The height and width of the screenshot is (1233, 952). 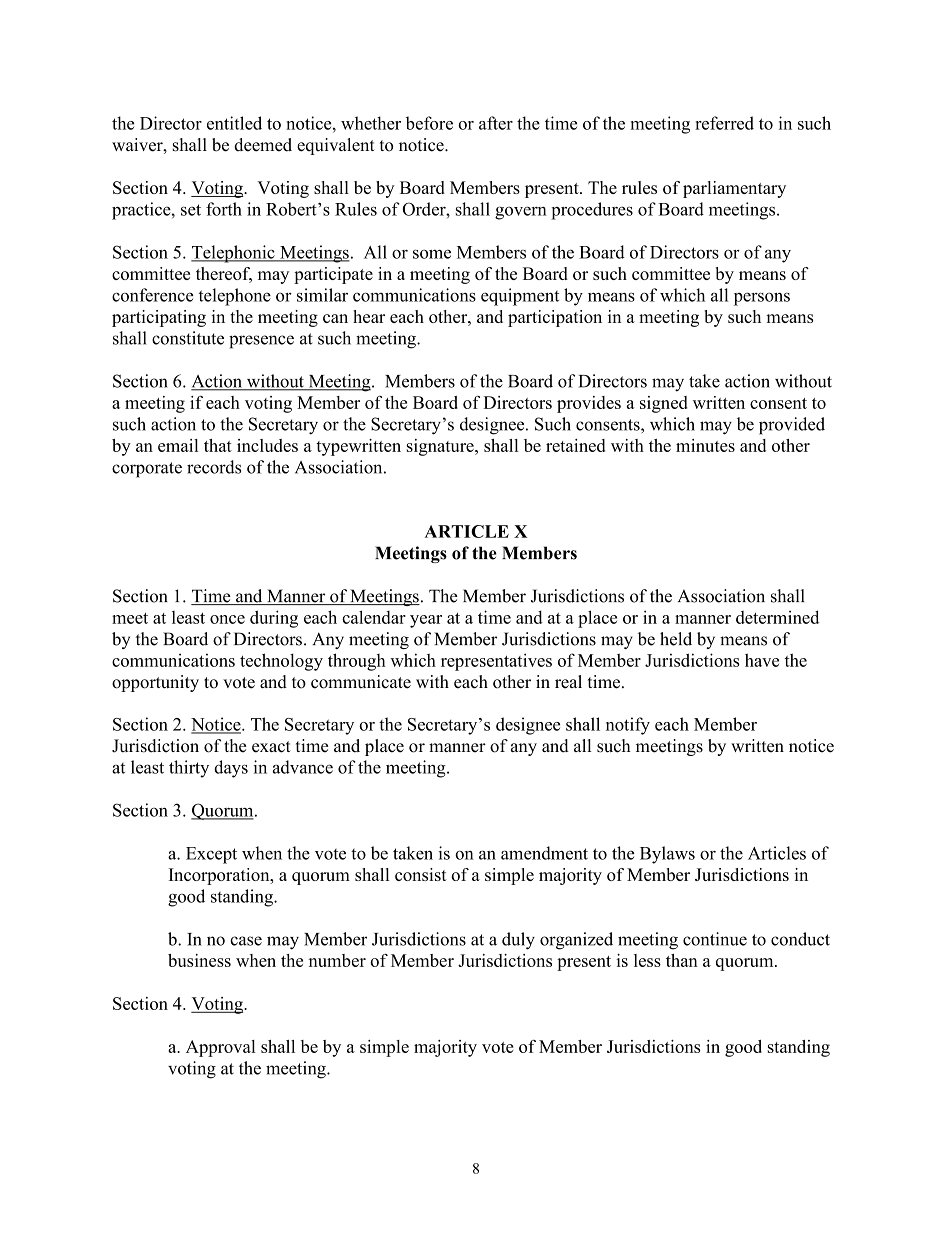 What do you see at coordinates (518, 941) in the screenshot?
I see `duly` at bounding box center [518, 941].
